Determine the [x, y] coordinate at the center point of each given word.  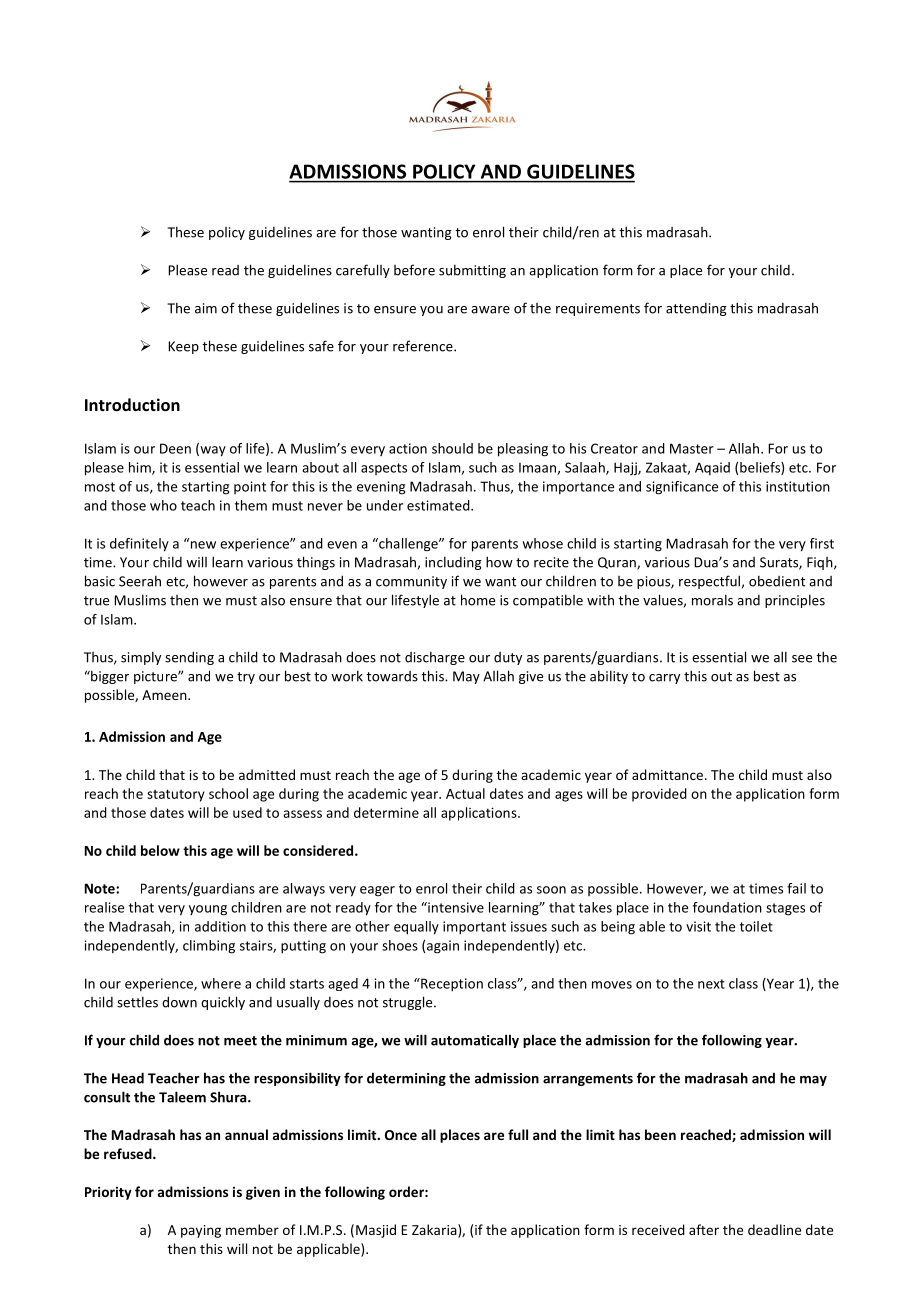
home [478, 600]
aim [206, 308]
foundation [727, 907]
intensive [455, 907]
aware [490, 310]
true [96, 601]
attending [696, 309]
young [208, 910]
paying [201, 1231]
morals [712, 600]
